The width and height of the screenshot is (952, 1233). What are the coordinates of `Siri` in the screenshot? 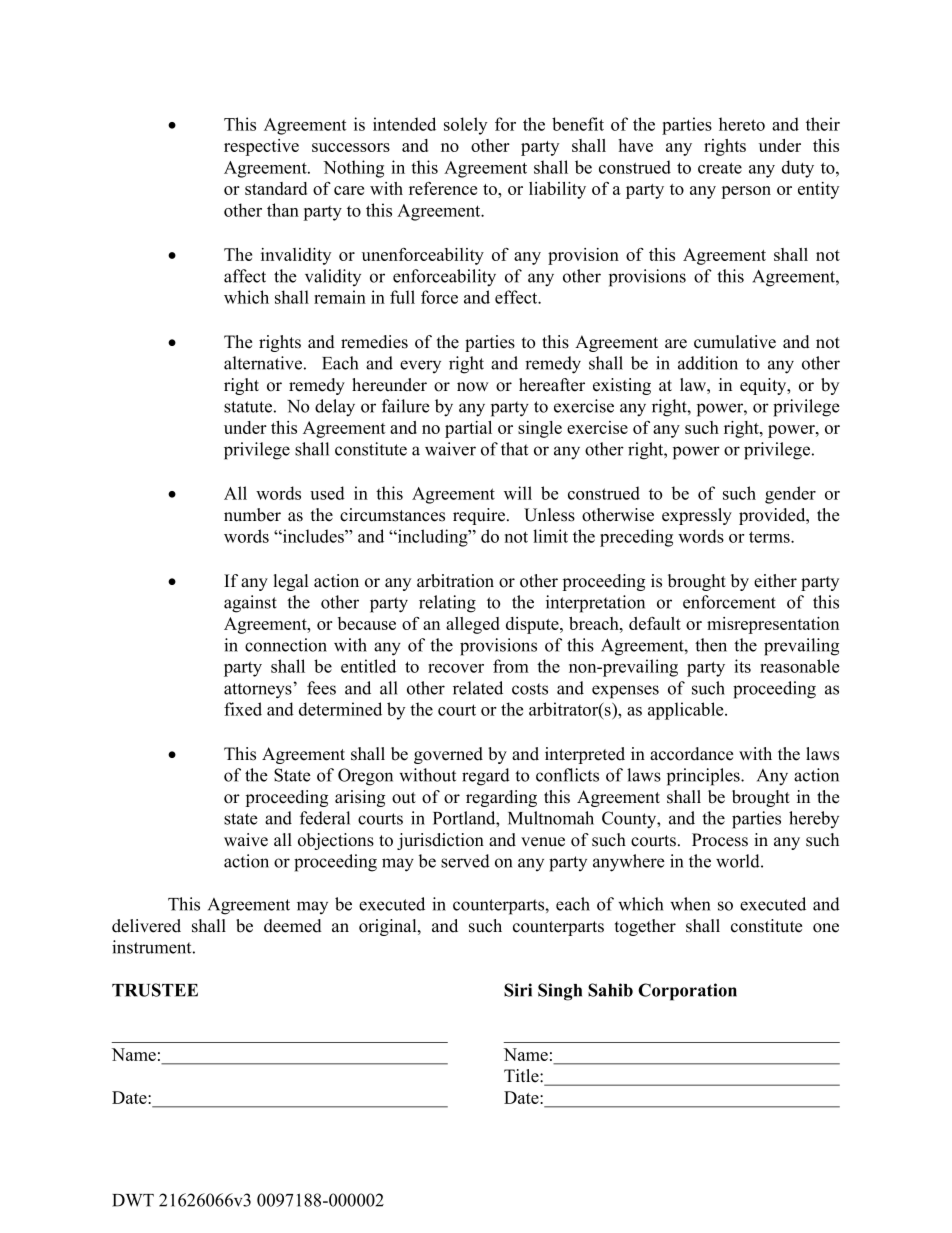 It's located at (518, 990).
